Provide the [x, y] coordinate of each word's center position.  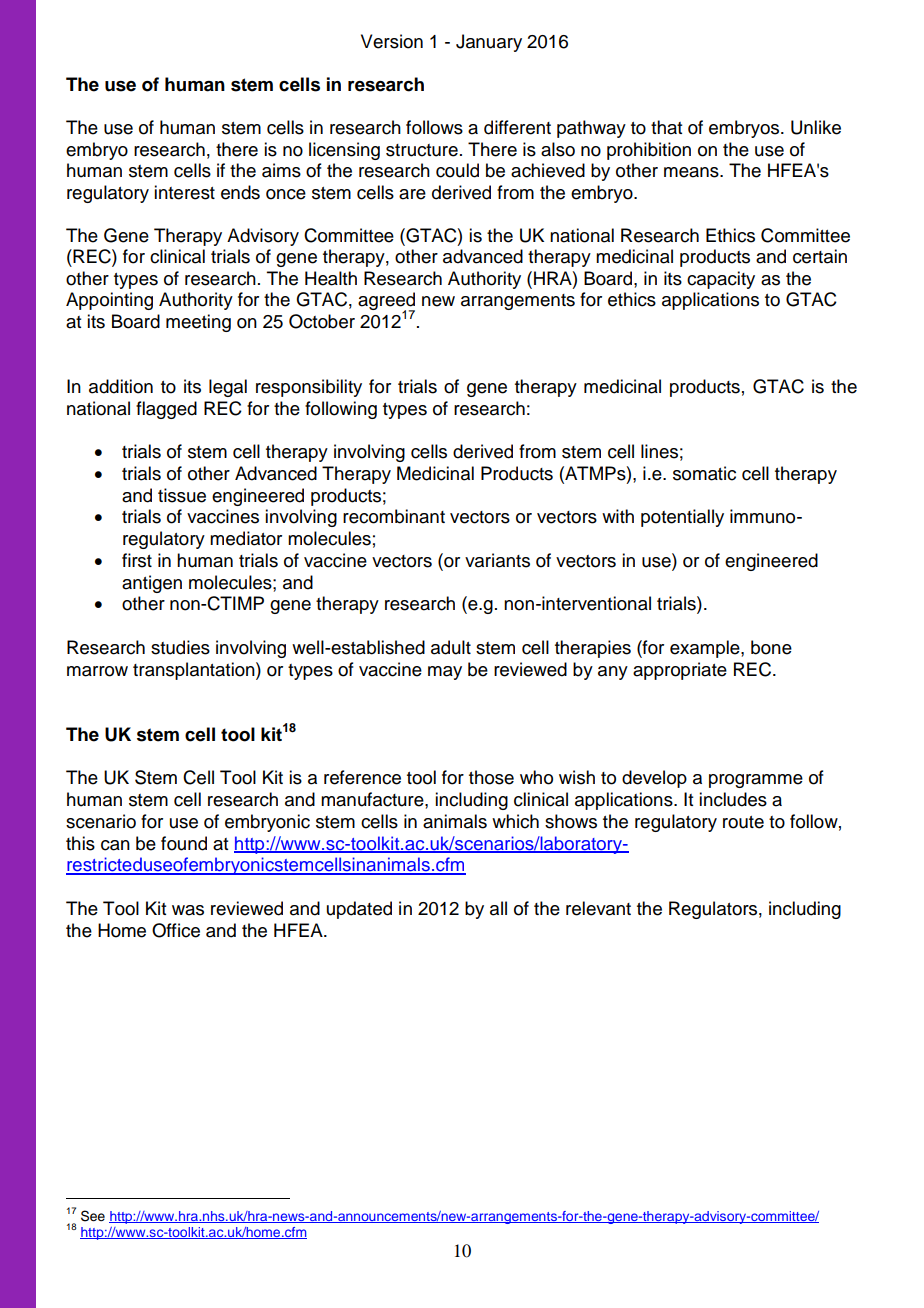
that [666, 127]
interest [184, 192]
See [93, 1216]
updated [359, 910]
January [489, 43]
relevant [598, 908]
